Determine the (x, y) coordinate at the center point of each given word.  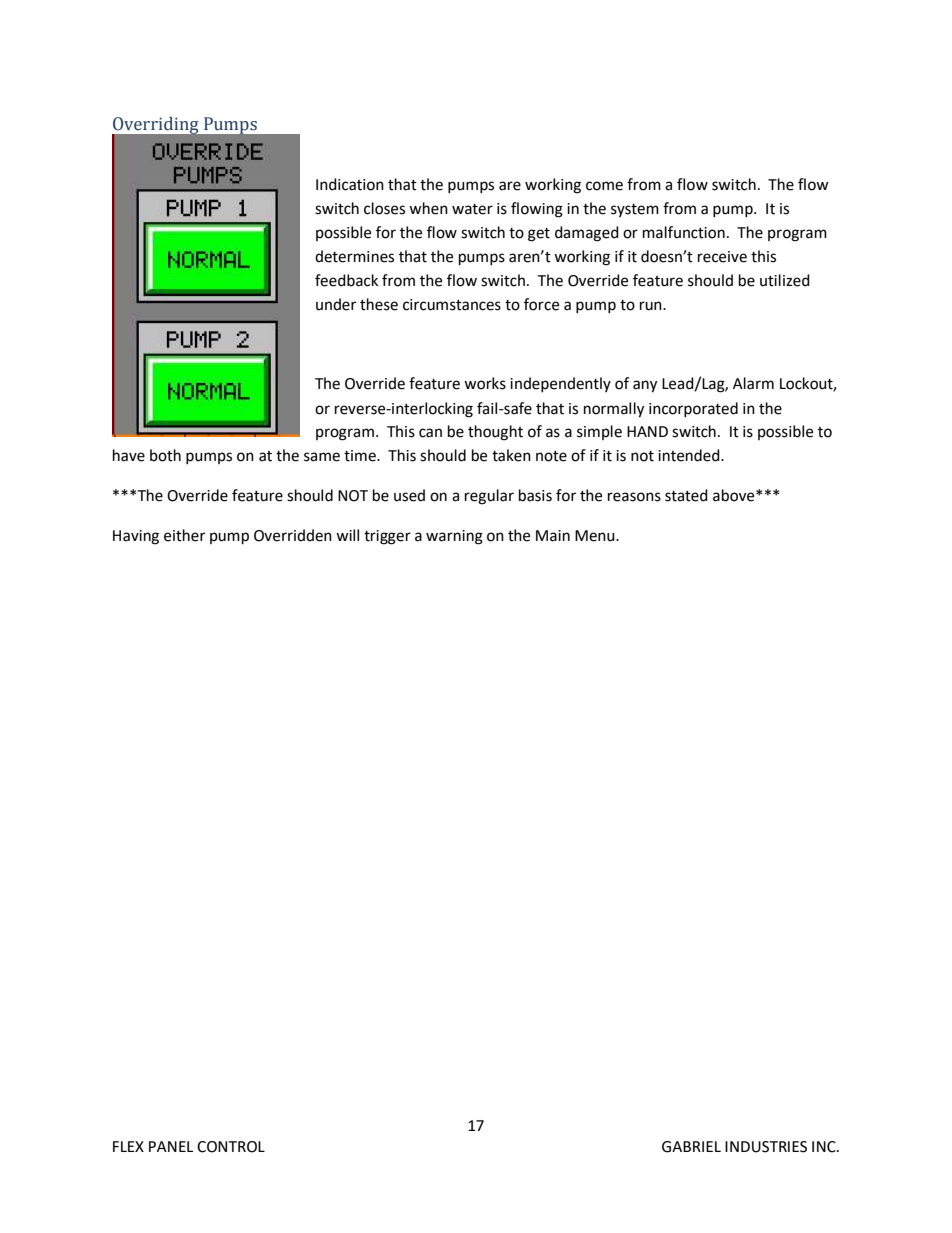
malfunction (684, 232)
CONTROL (231, 1147)
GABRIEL (691, 1147)
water (472, 209)
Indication (350, 184)
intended (690, 455)
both (165, 455)
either (184, 535)
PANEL (171, 1146)
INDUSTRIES (766, 1147)
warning (454, 537)
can (430, 433)
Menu (596, 536)
